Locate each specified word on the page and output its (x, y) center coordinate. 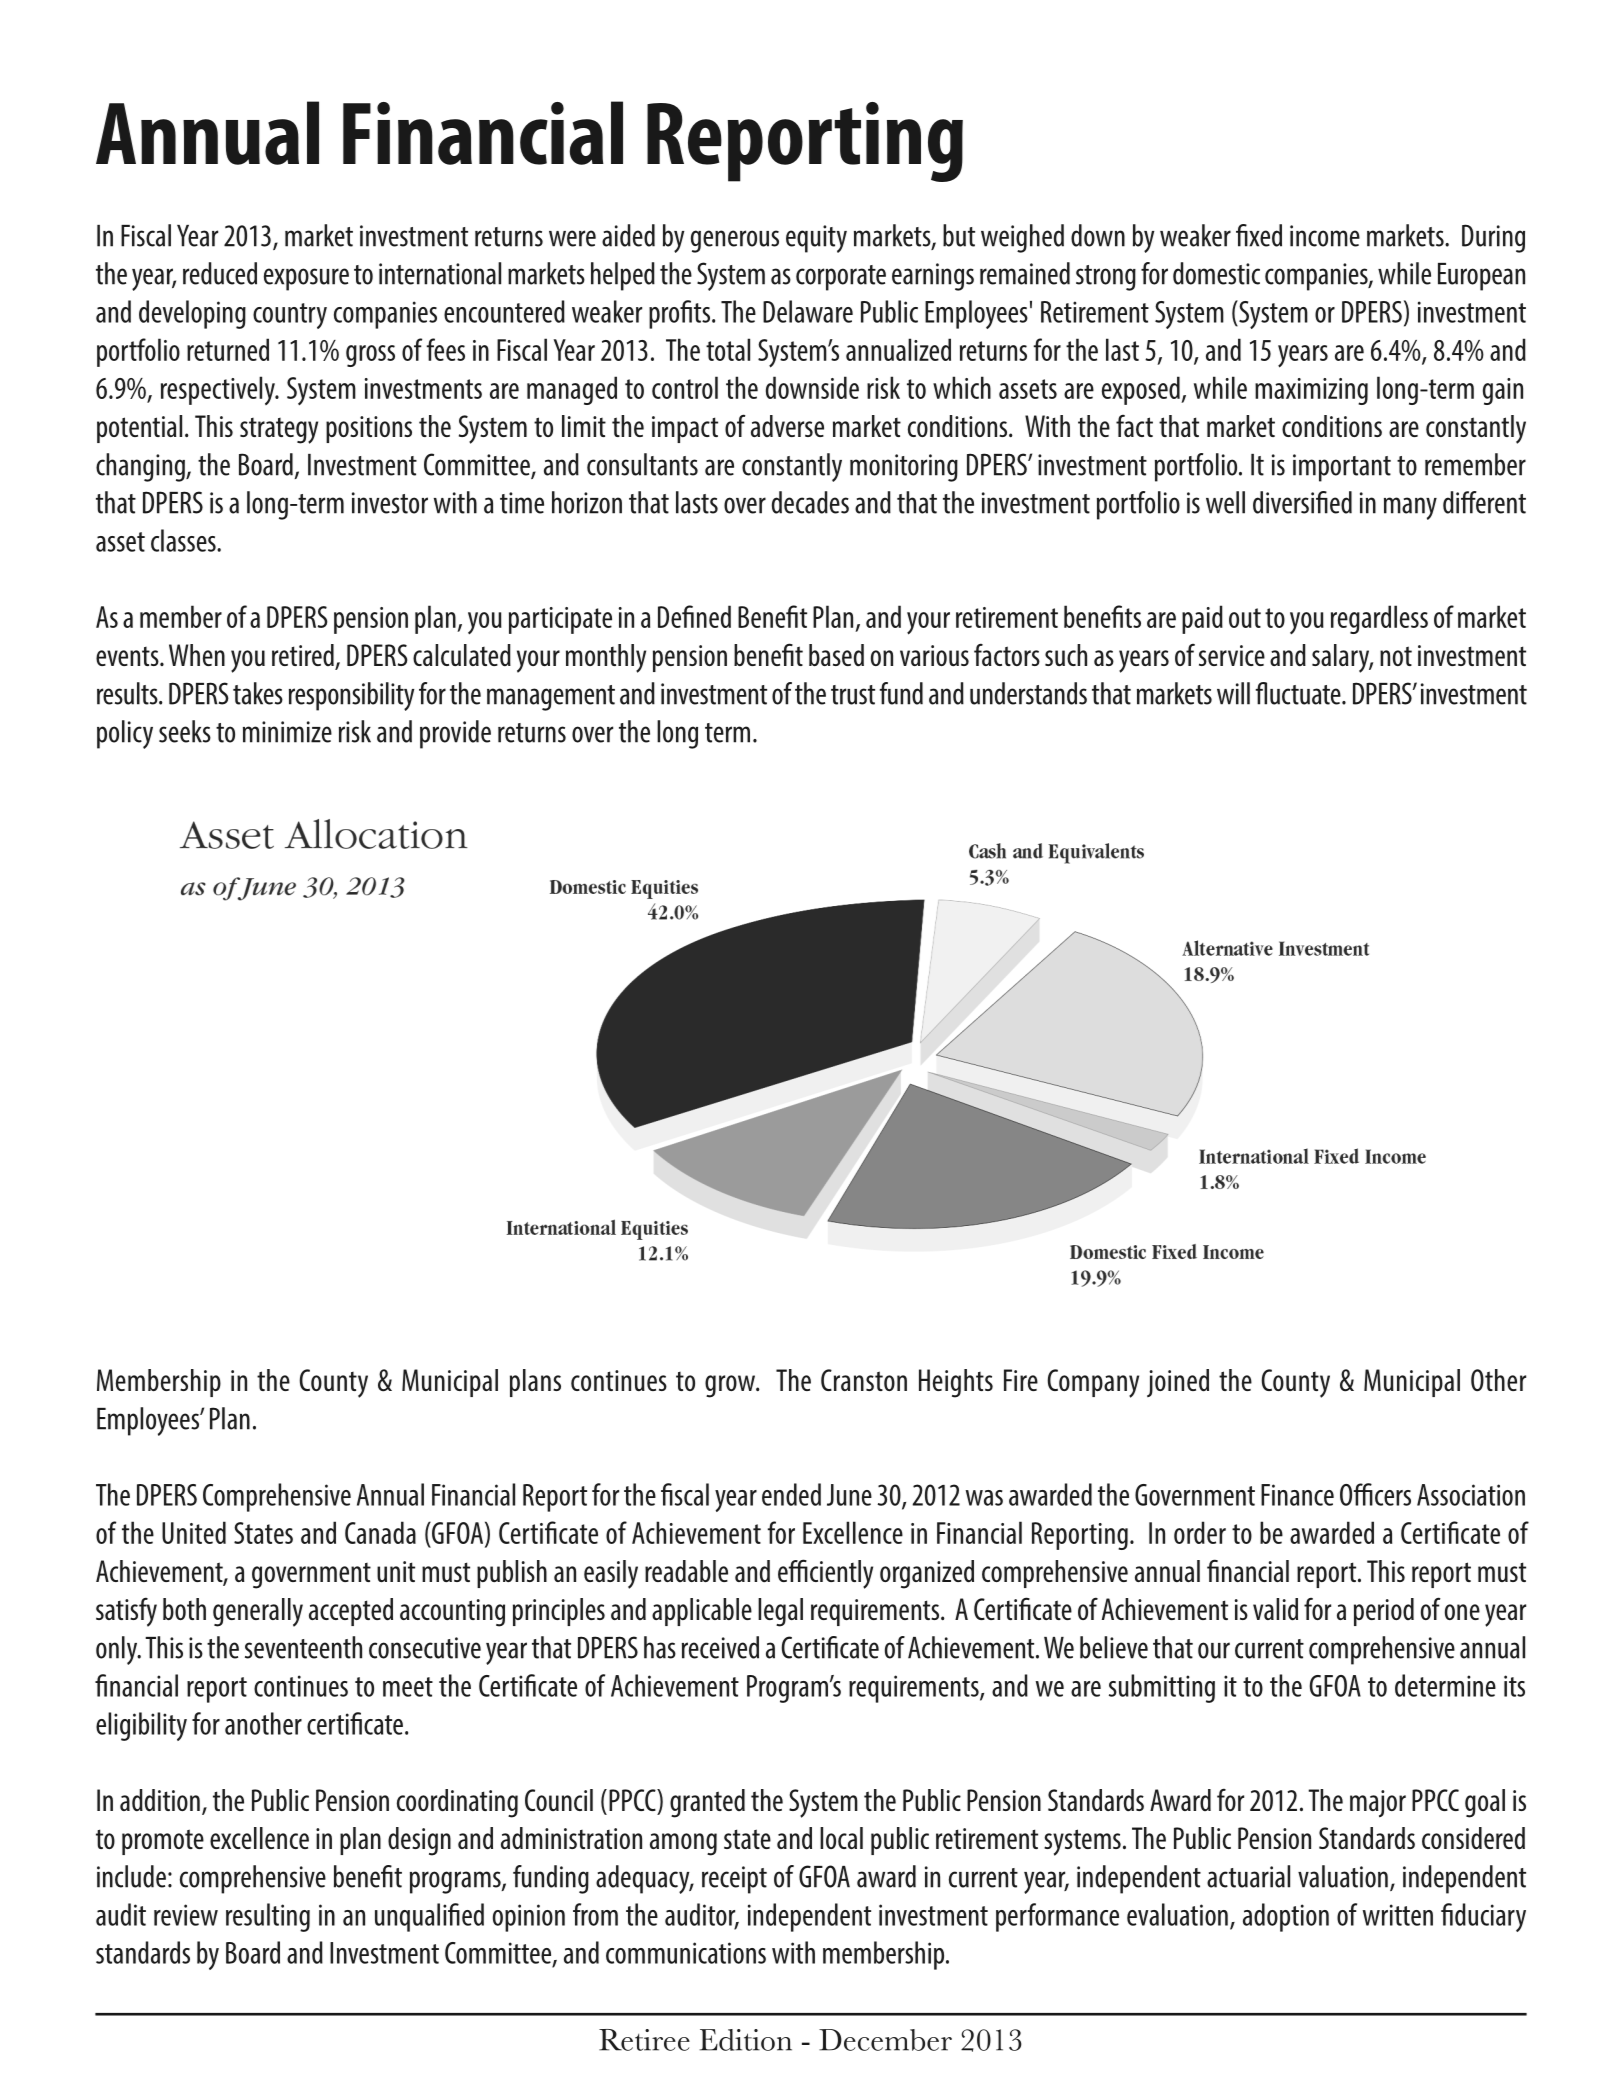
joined (1178, 1383)
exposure (306, 279)
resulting (268, 1917)
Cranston (864, 1380)
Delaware (808, 311)
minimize (287, 732)
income (1325, 236)
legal (780, 1612)
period (1384, 1612)
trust (853, 695)
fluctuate (1299, 693)
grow (731, 1386)
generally (258, 1612)
